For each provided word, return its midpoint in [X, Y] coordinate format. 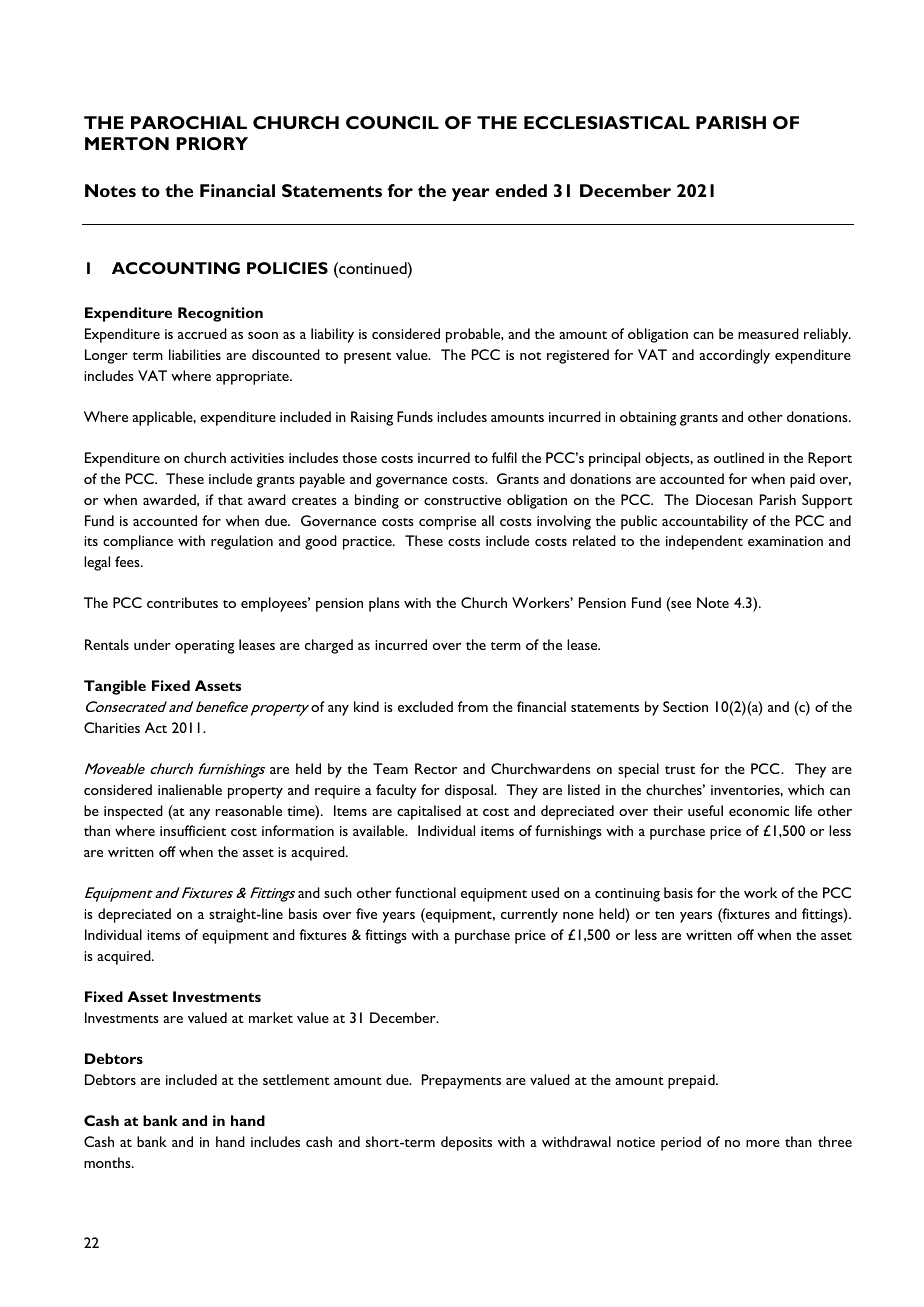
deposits [466, 1143]
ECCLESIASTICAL [607, 122]
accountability [705, 522]
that [230, 499]
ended [521, 190]
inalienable [190, 789]
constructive [462, 500]
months [108, 1162]
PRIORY [212, 143]
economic [759, 811]
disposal [470, 791]
